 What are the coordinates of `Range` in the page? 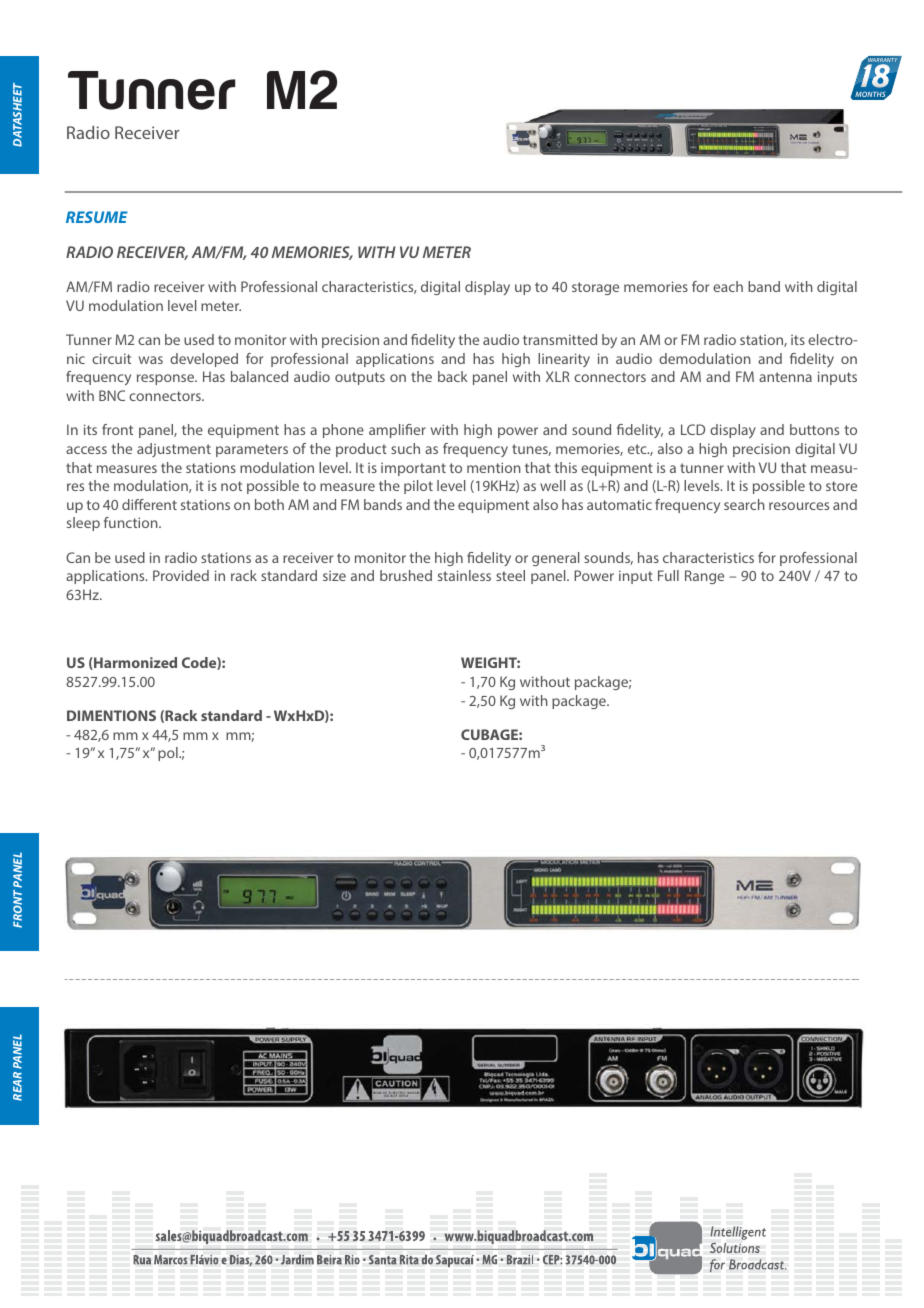 It's located at (704, 577).
